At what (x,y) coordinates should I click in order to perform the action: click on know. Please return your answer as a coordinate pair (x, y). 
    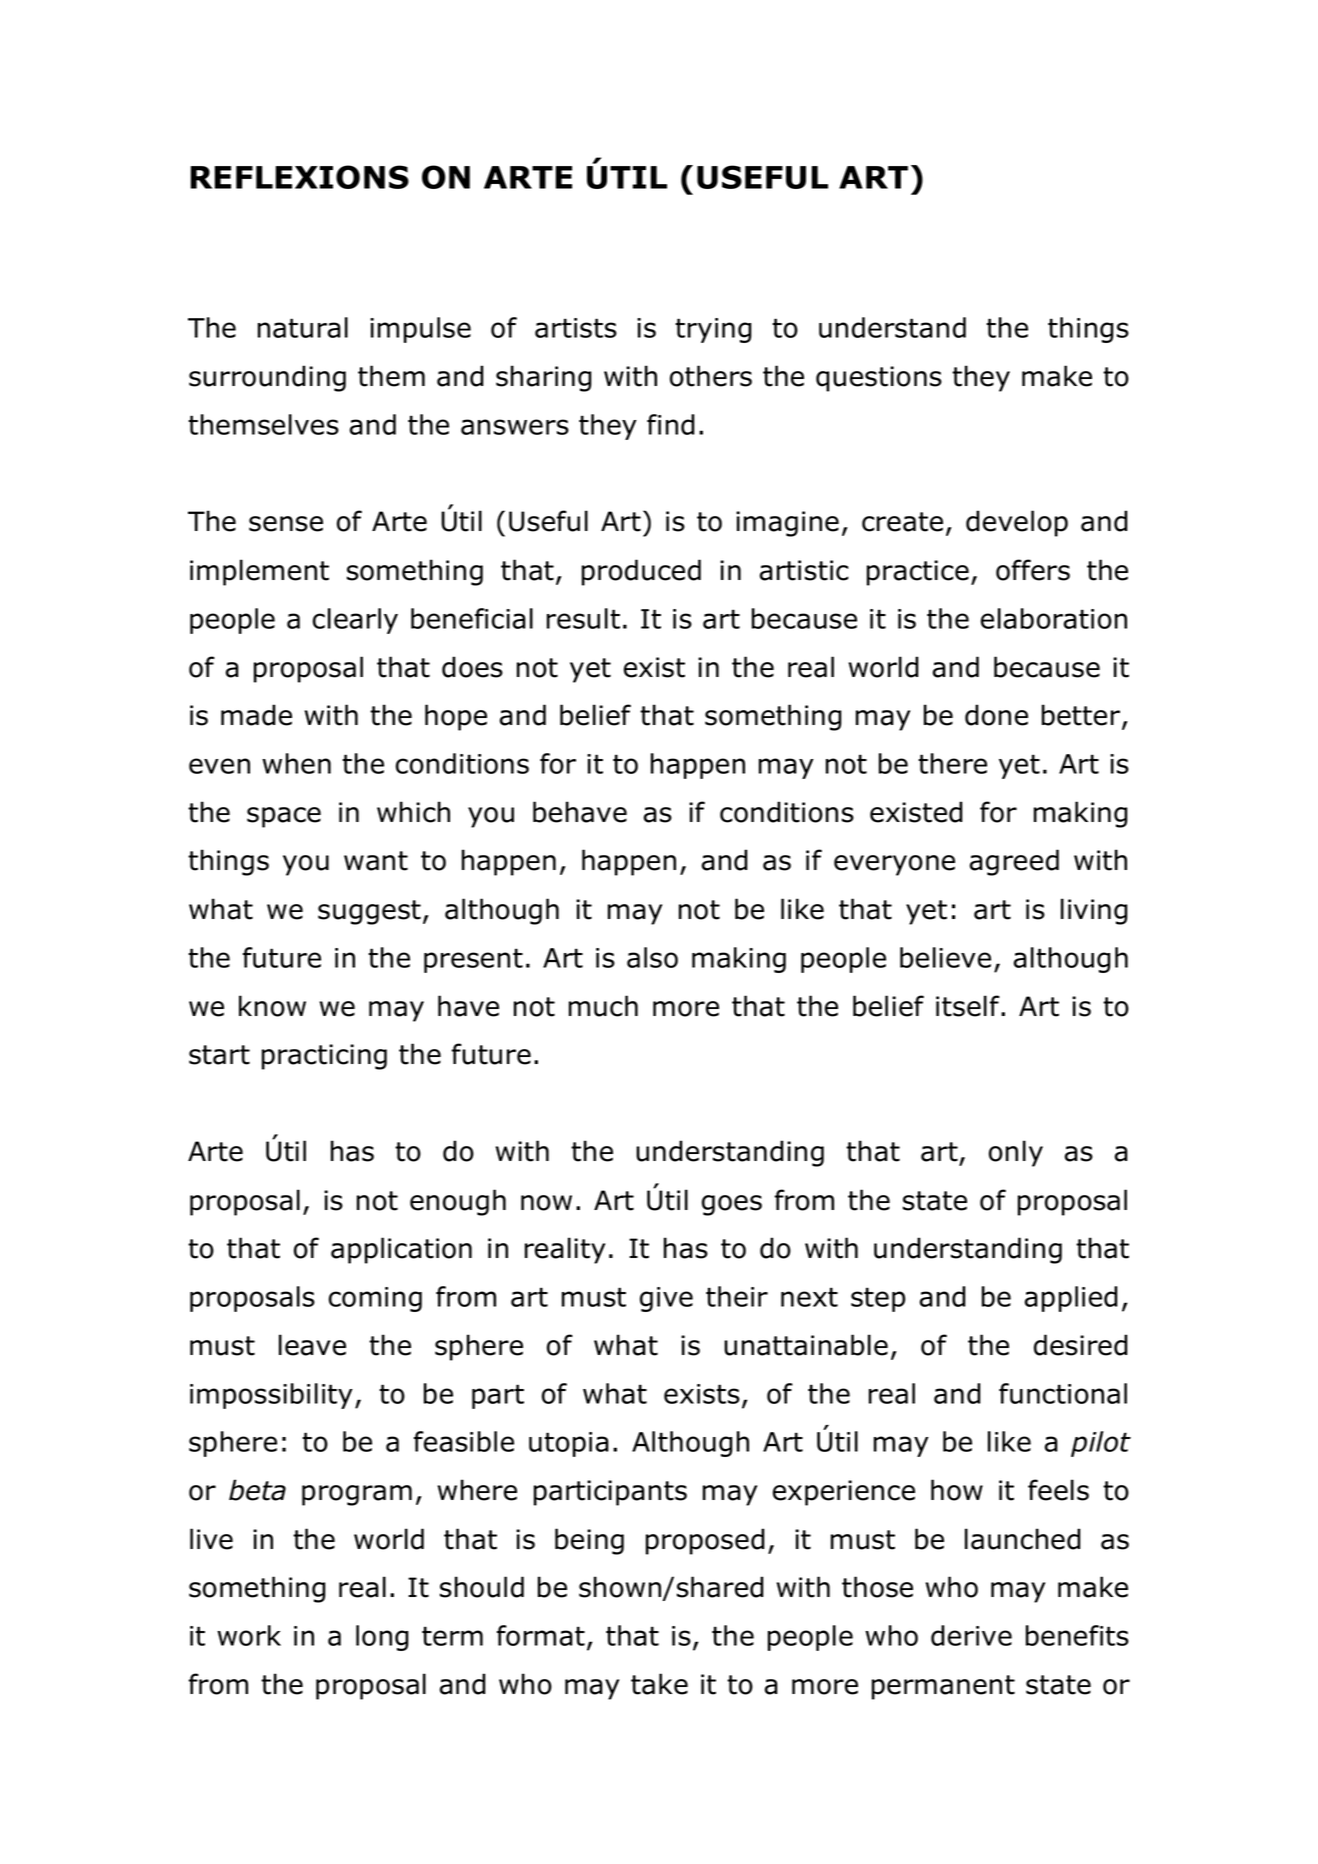
    Looking at the image, I should click on (272, 1006).
